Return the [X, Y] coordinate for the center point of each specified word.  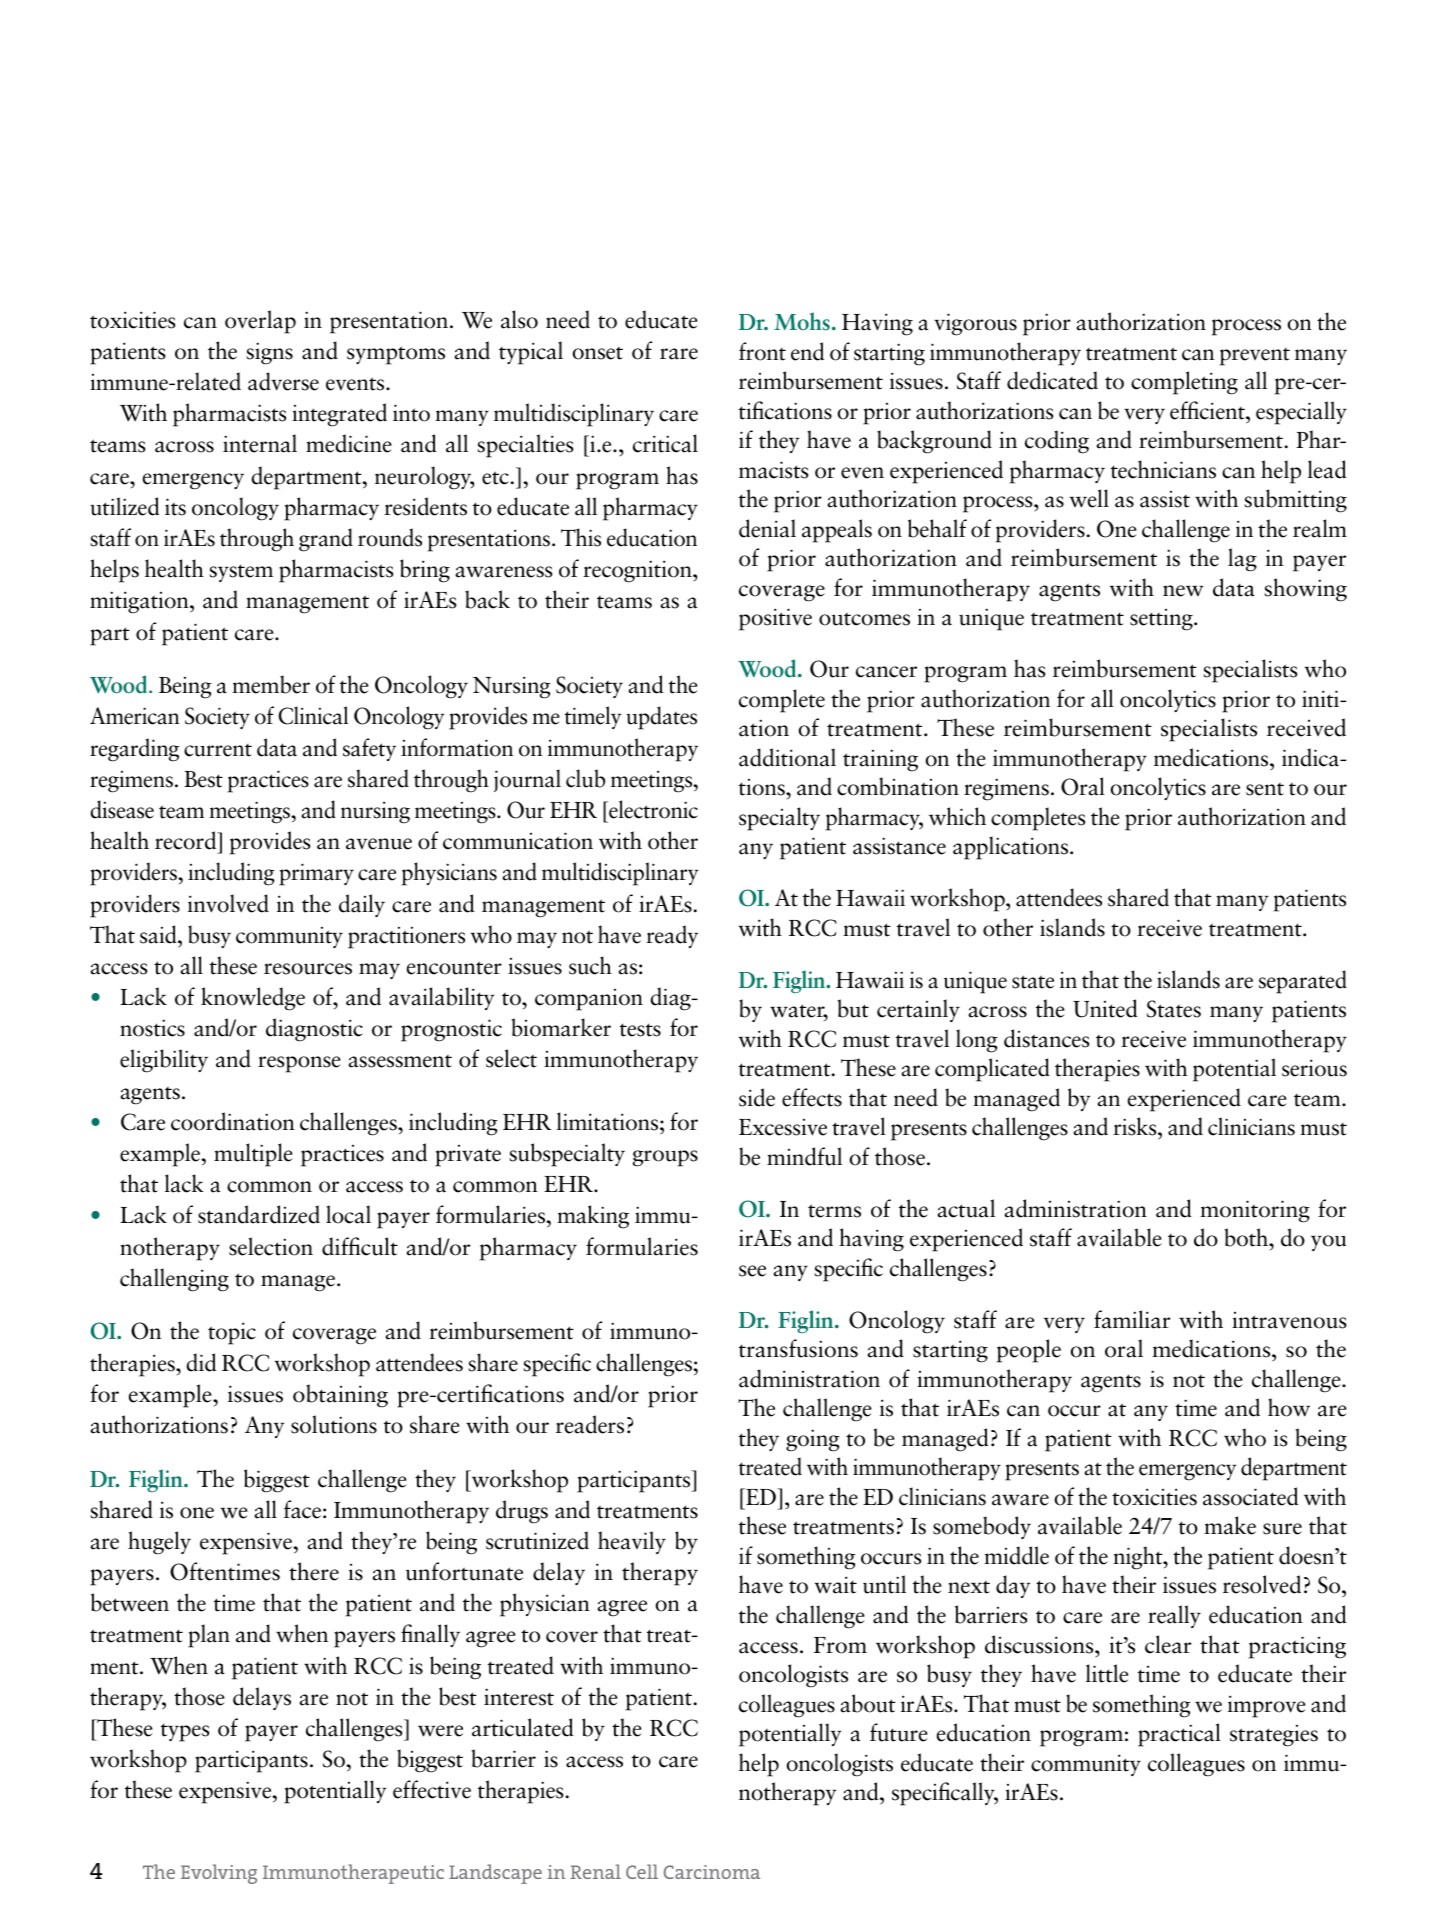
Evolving [219, 1874]
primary [316, 874]
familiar [1132, 1319]
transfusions [798, 1348]
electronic [652, 809]
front [762, 351]
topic [232, 1333]
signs [269, 353]
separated [1303, 982]
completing [1184, 383]
